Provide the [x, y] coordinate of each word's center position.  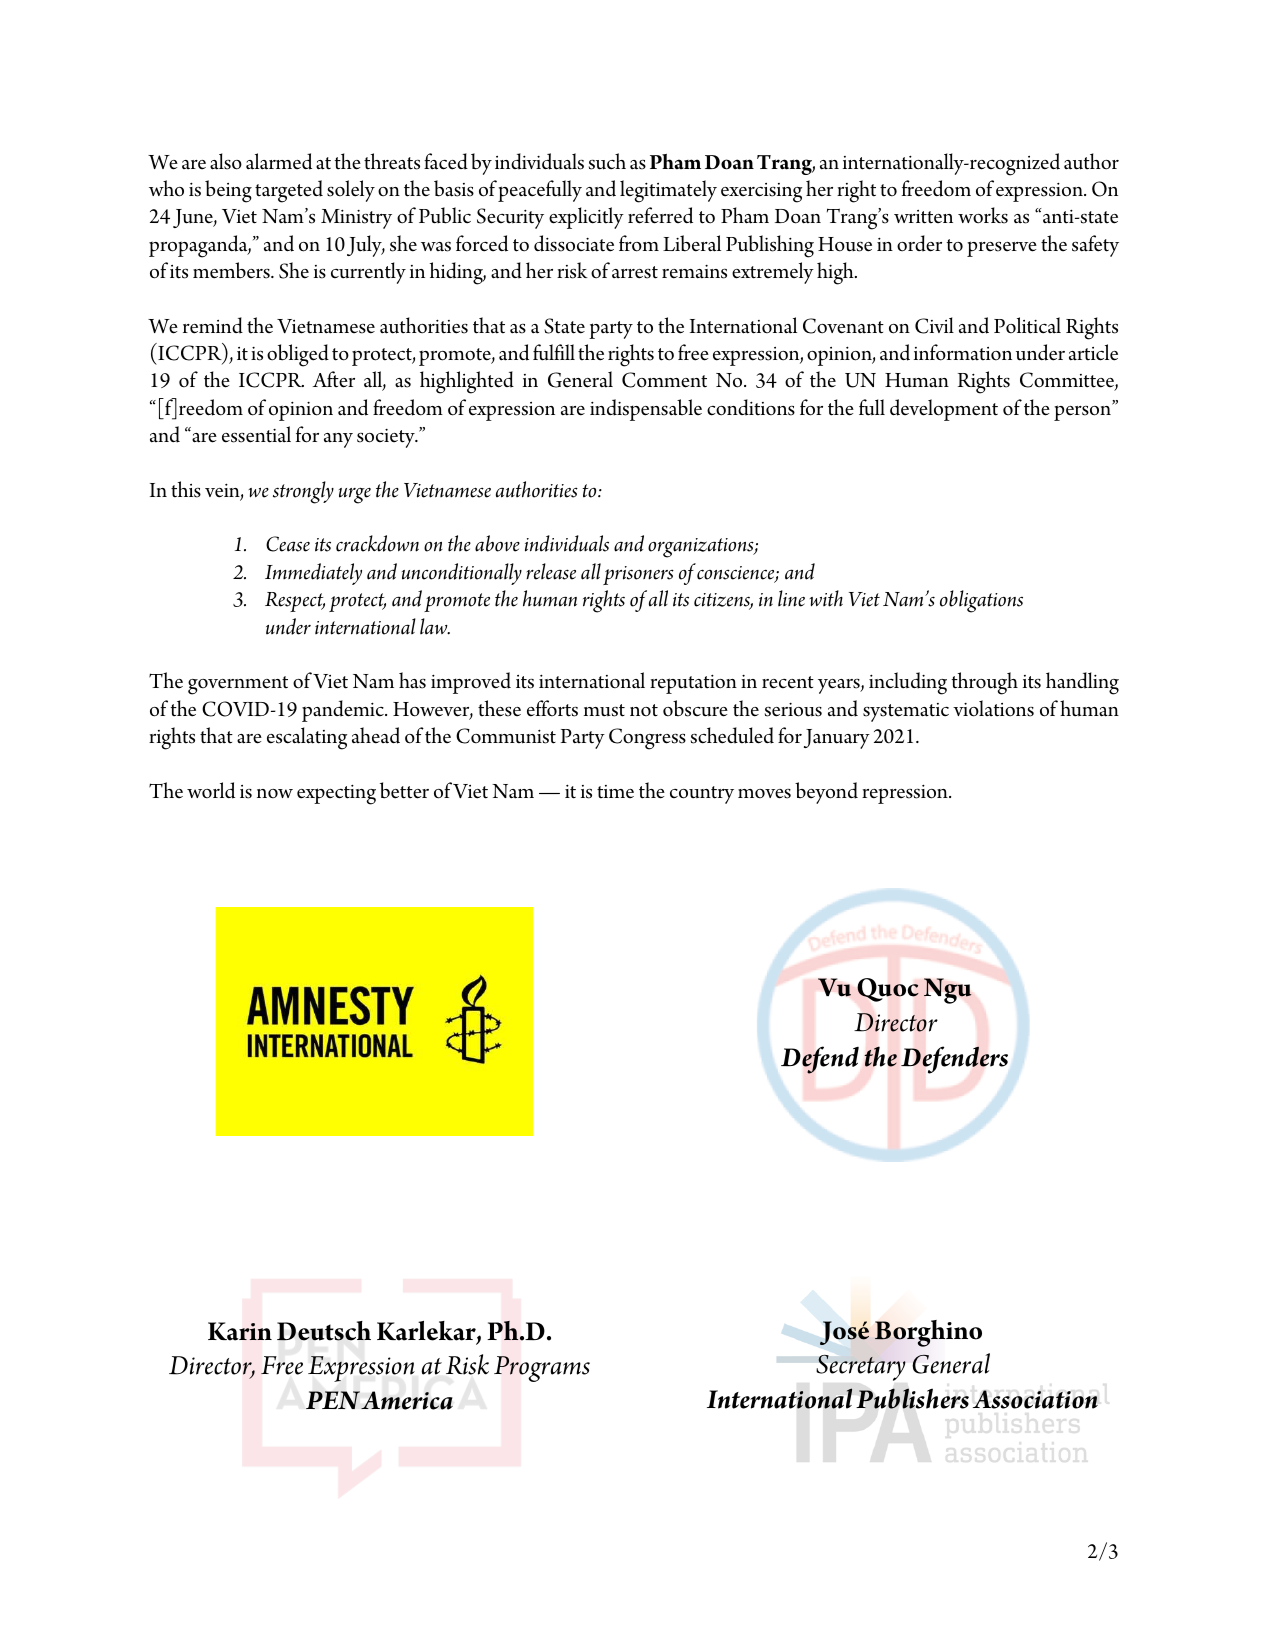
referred [660, 215]
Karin [240, 1331]
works [983, 215]
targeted [289, 191]
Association [1035, 1399]
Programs [542, 1369]
